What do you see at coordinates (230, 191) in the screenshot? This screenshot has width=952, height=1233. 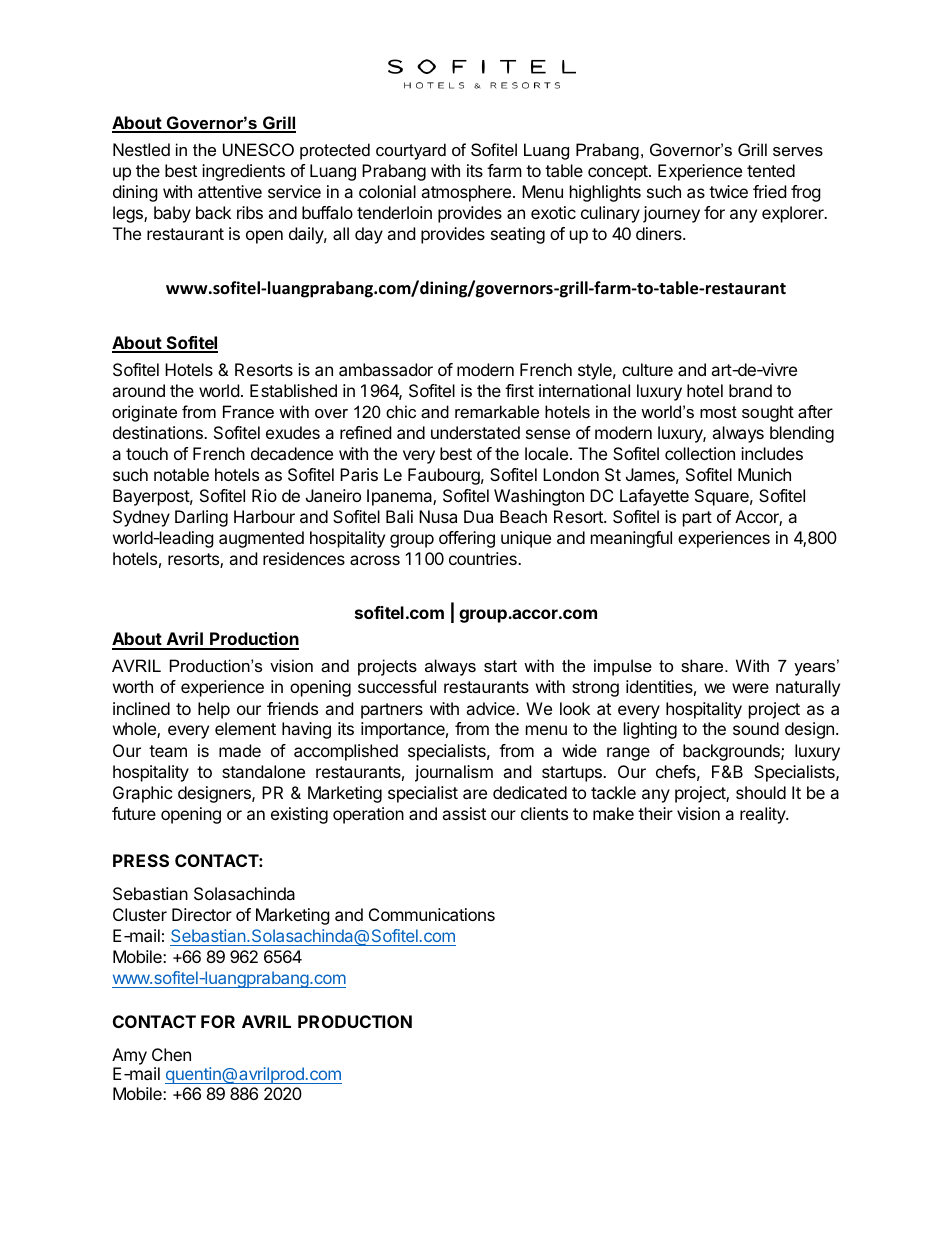 I see `attentive` at bounding box center [230, 191].
